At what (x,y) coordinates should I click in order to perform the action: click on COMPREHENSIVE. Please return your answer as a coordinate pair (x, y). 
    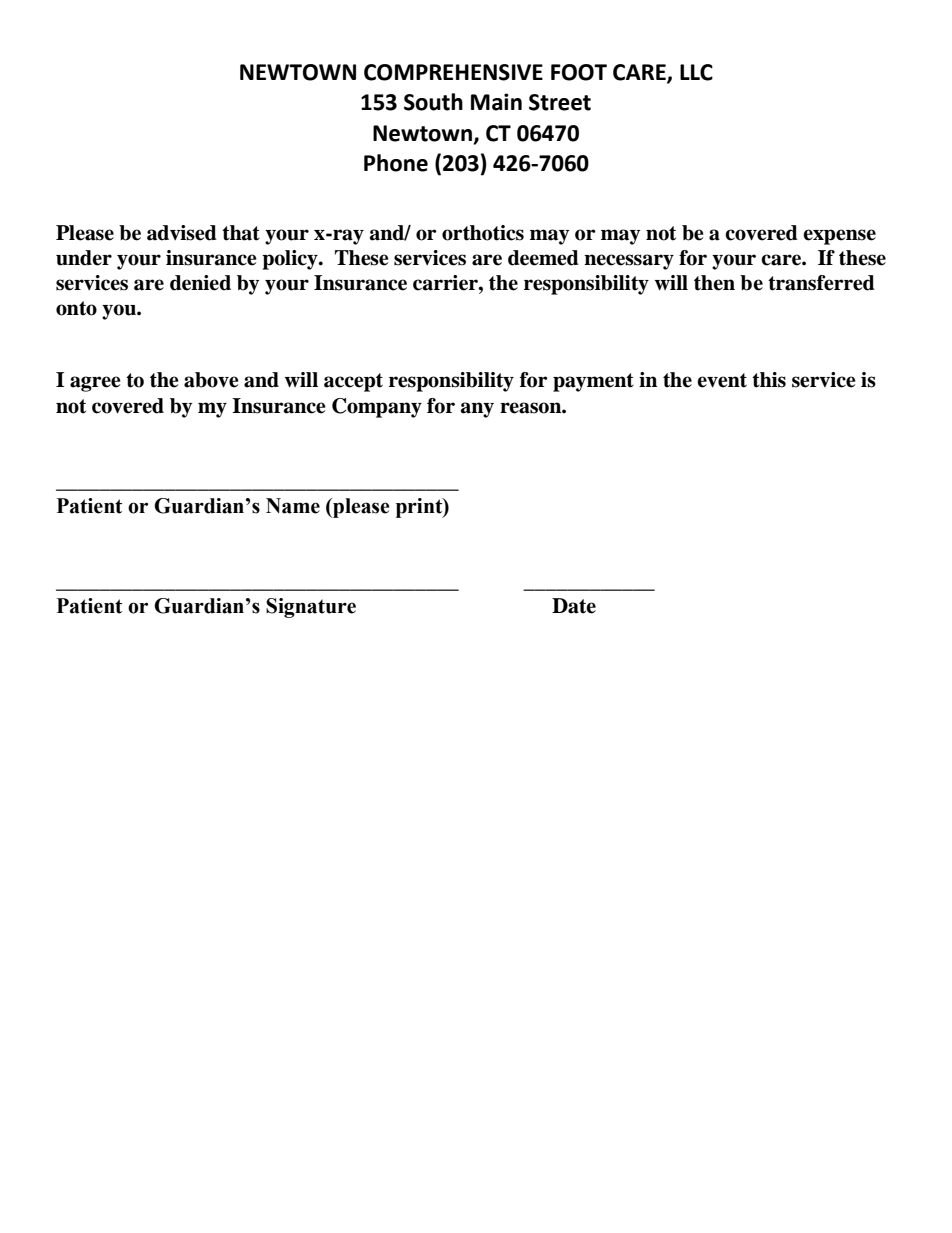
    Looking at the image, I should click on (453, 72).
